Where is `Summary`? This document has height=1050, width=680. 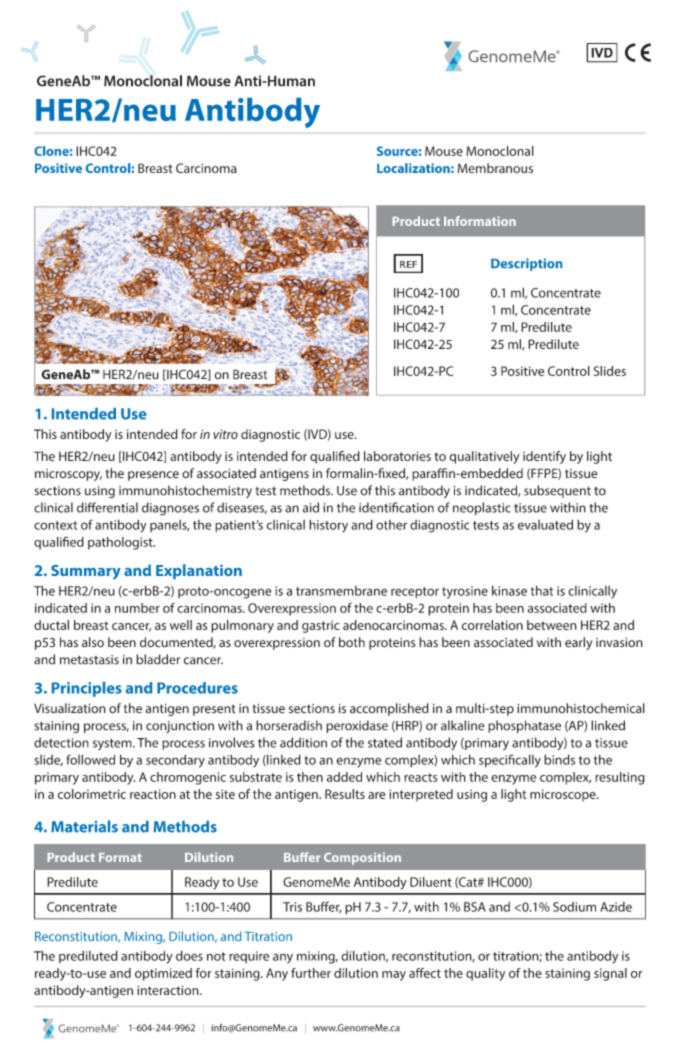
Summary is located at coordinates (86, 572).
